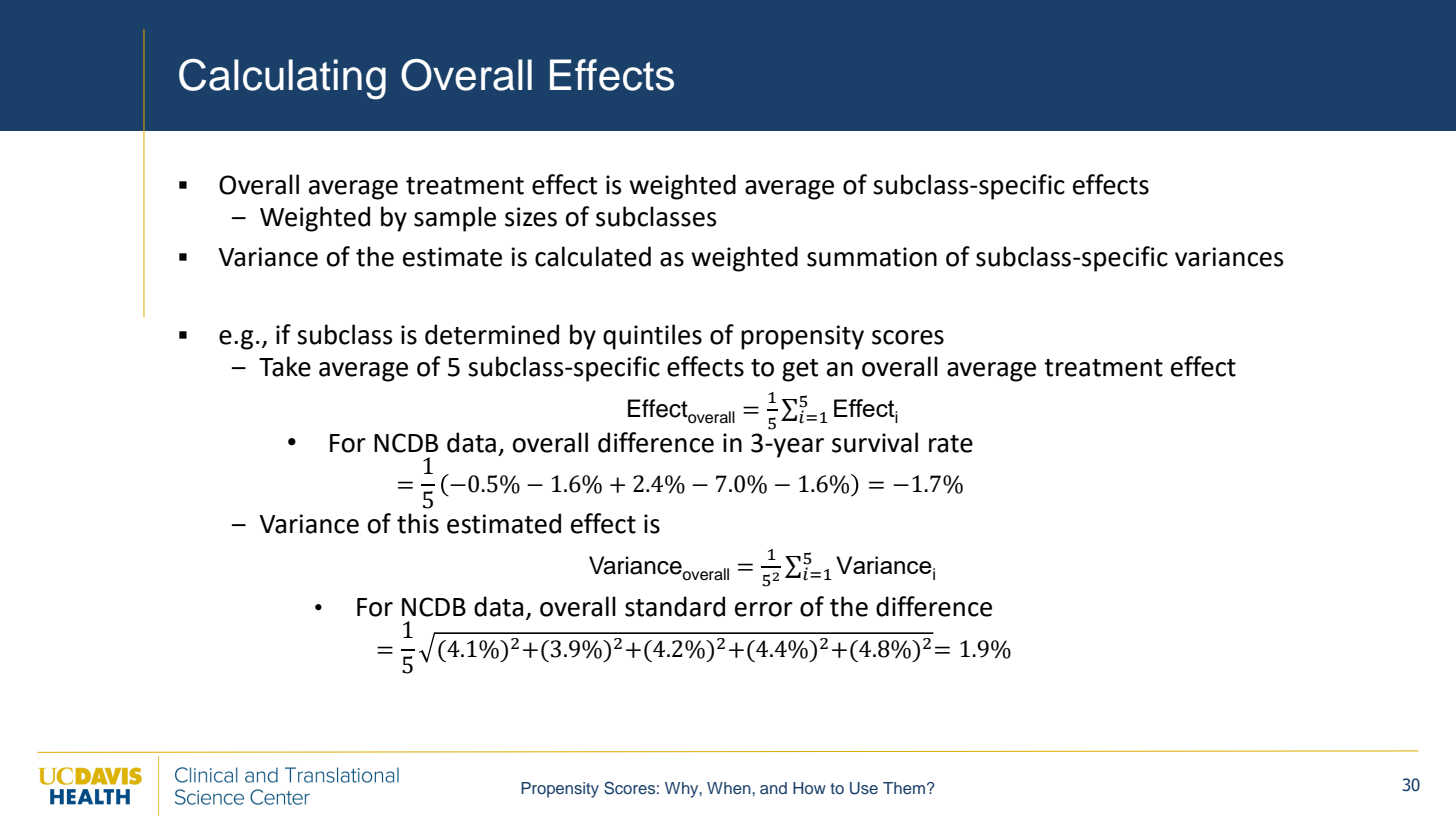 This page has width=1456, height=819. I want to click on summation, so click(872, 257).
